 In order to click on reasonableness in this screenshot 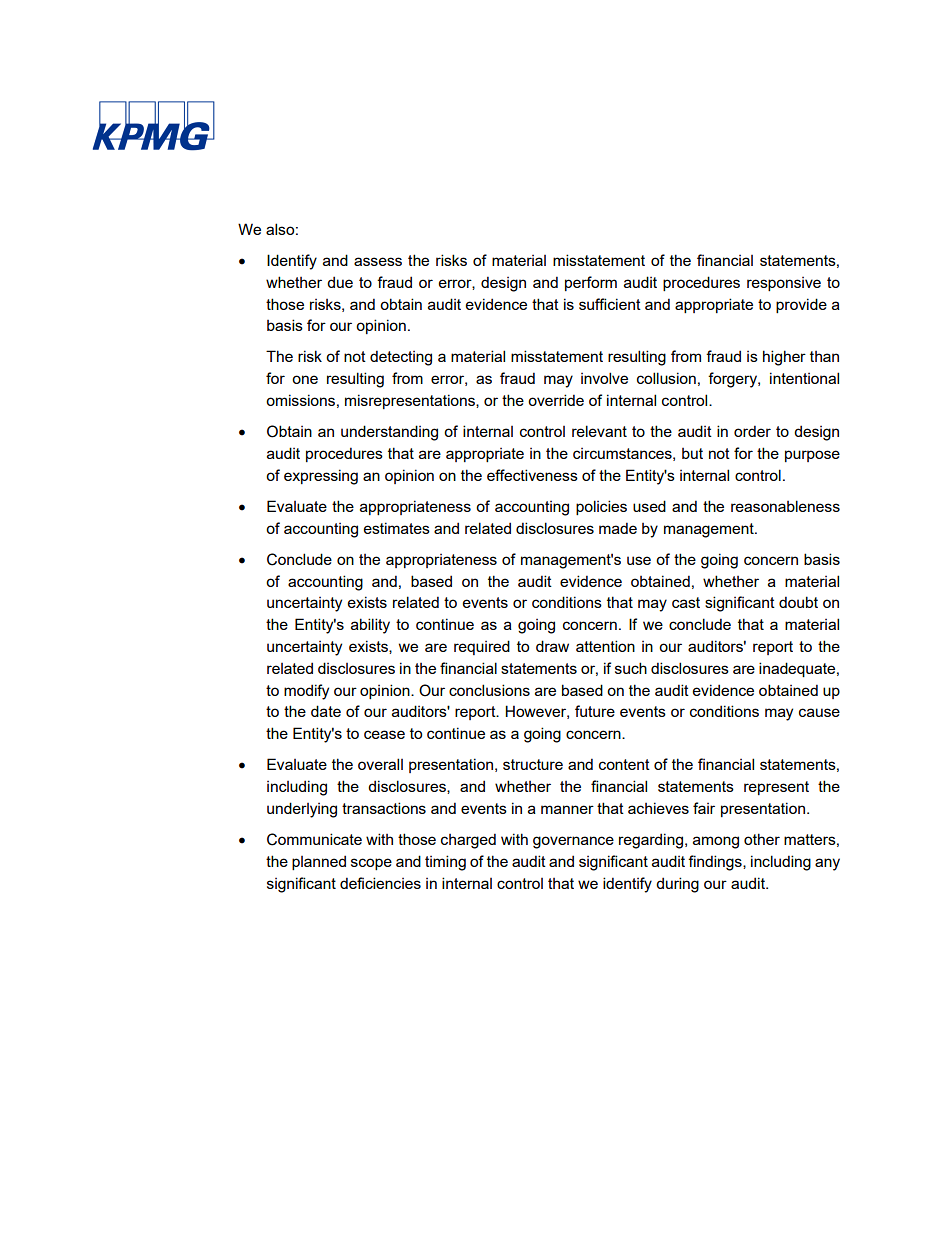, I will do `click(785, 506)`.
